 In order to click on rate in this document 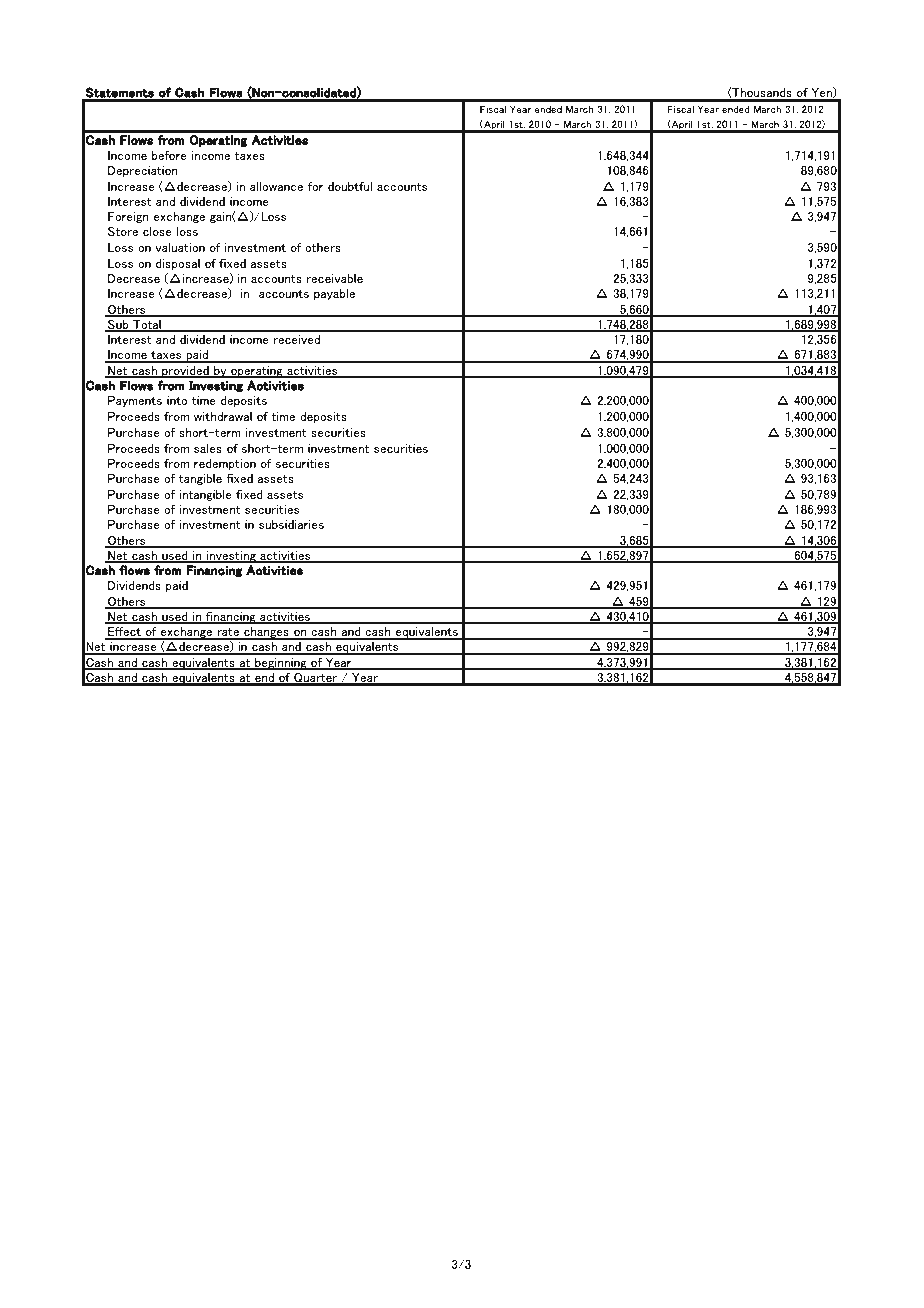, I will do `click(228, 633)`.
